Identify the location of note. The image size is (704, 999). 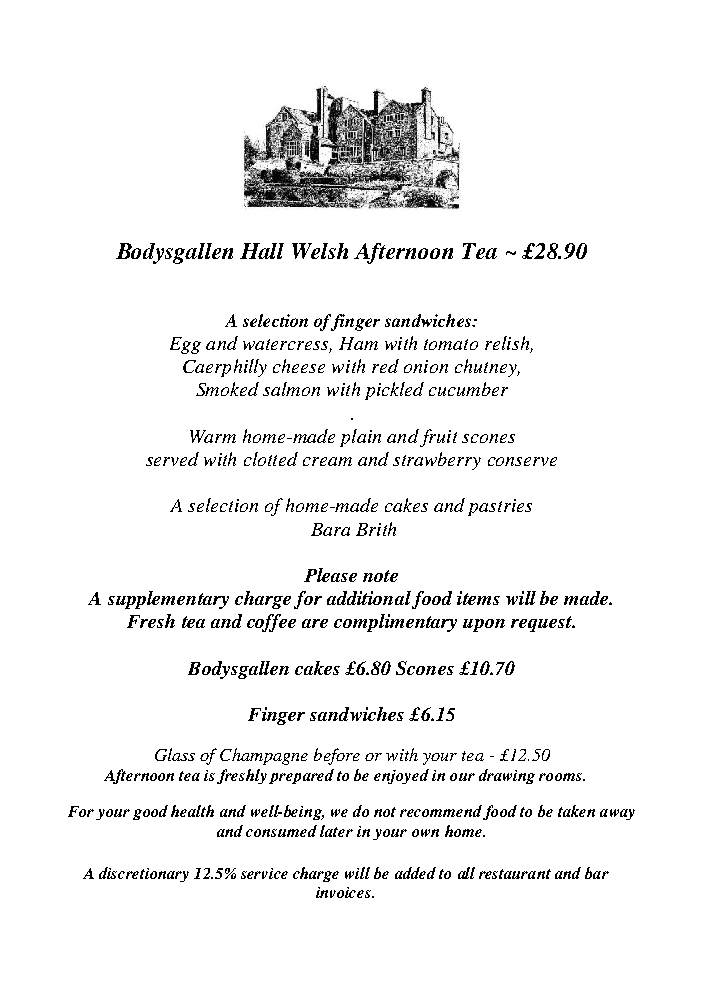
(380, 576).
